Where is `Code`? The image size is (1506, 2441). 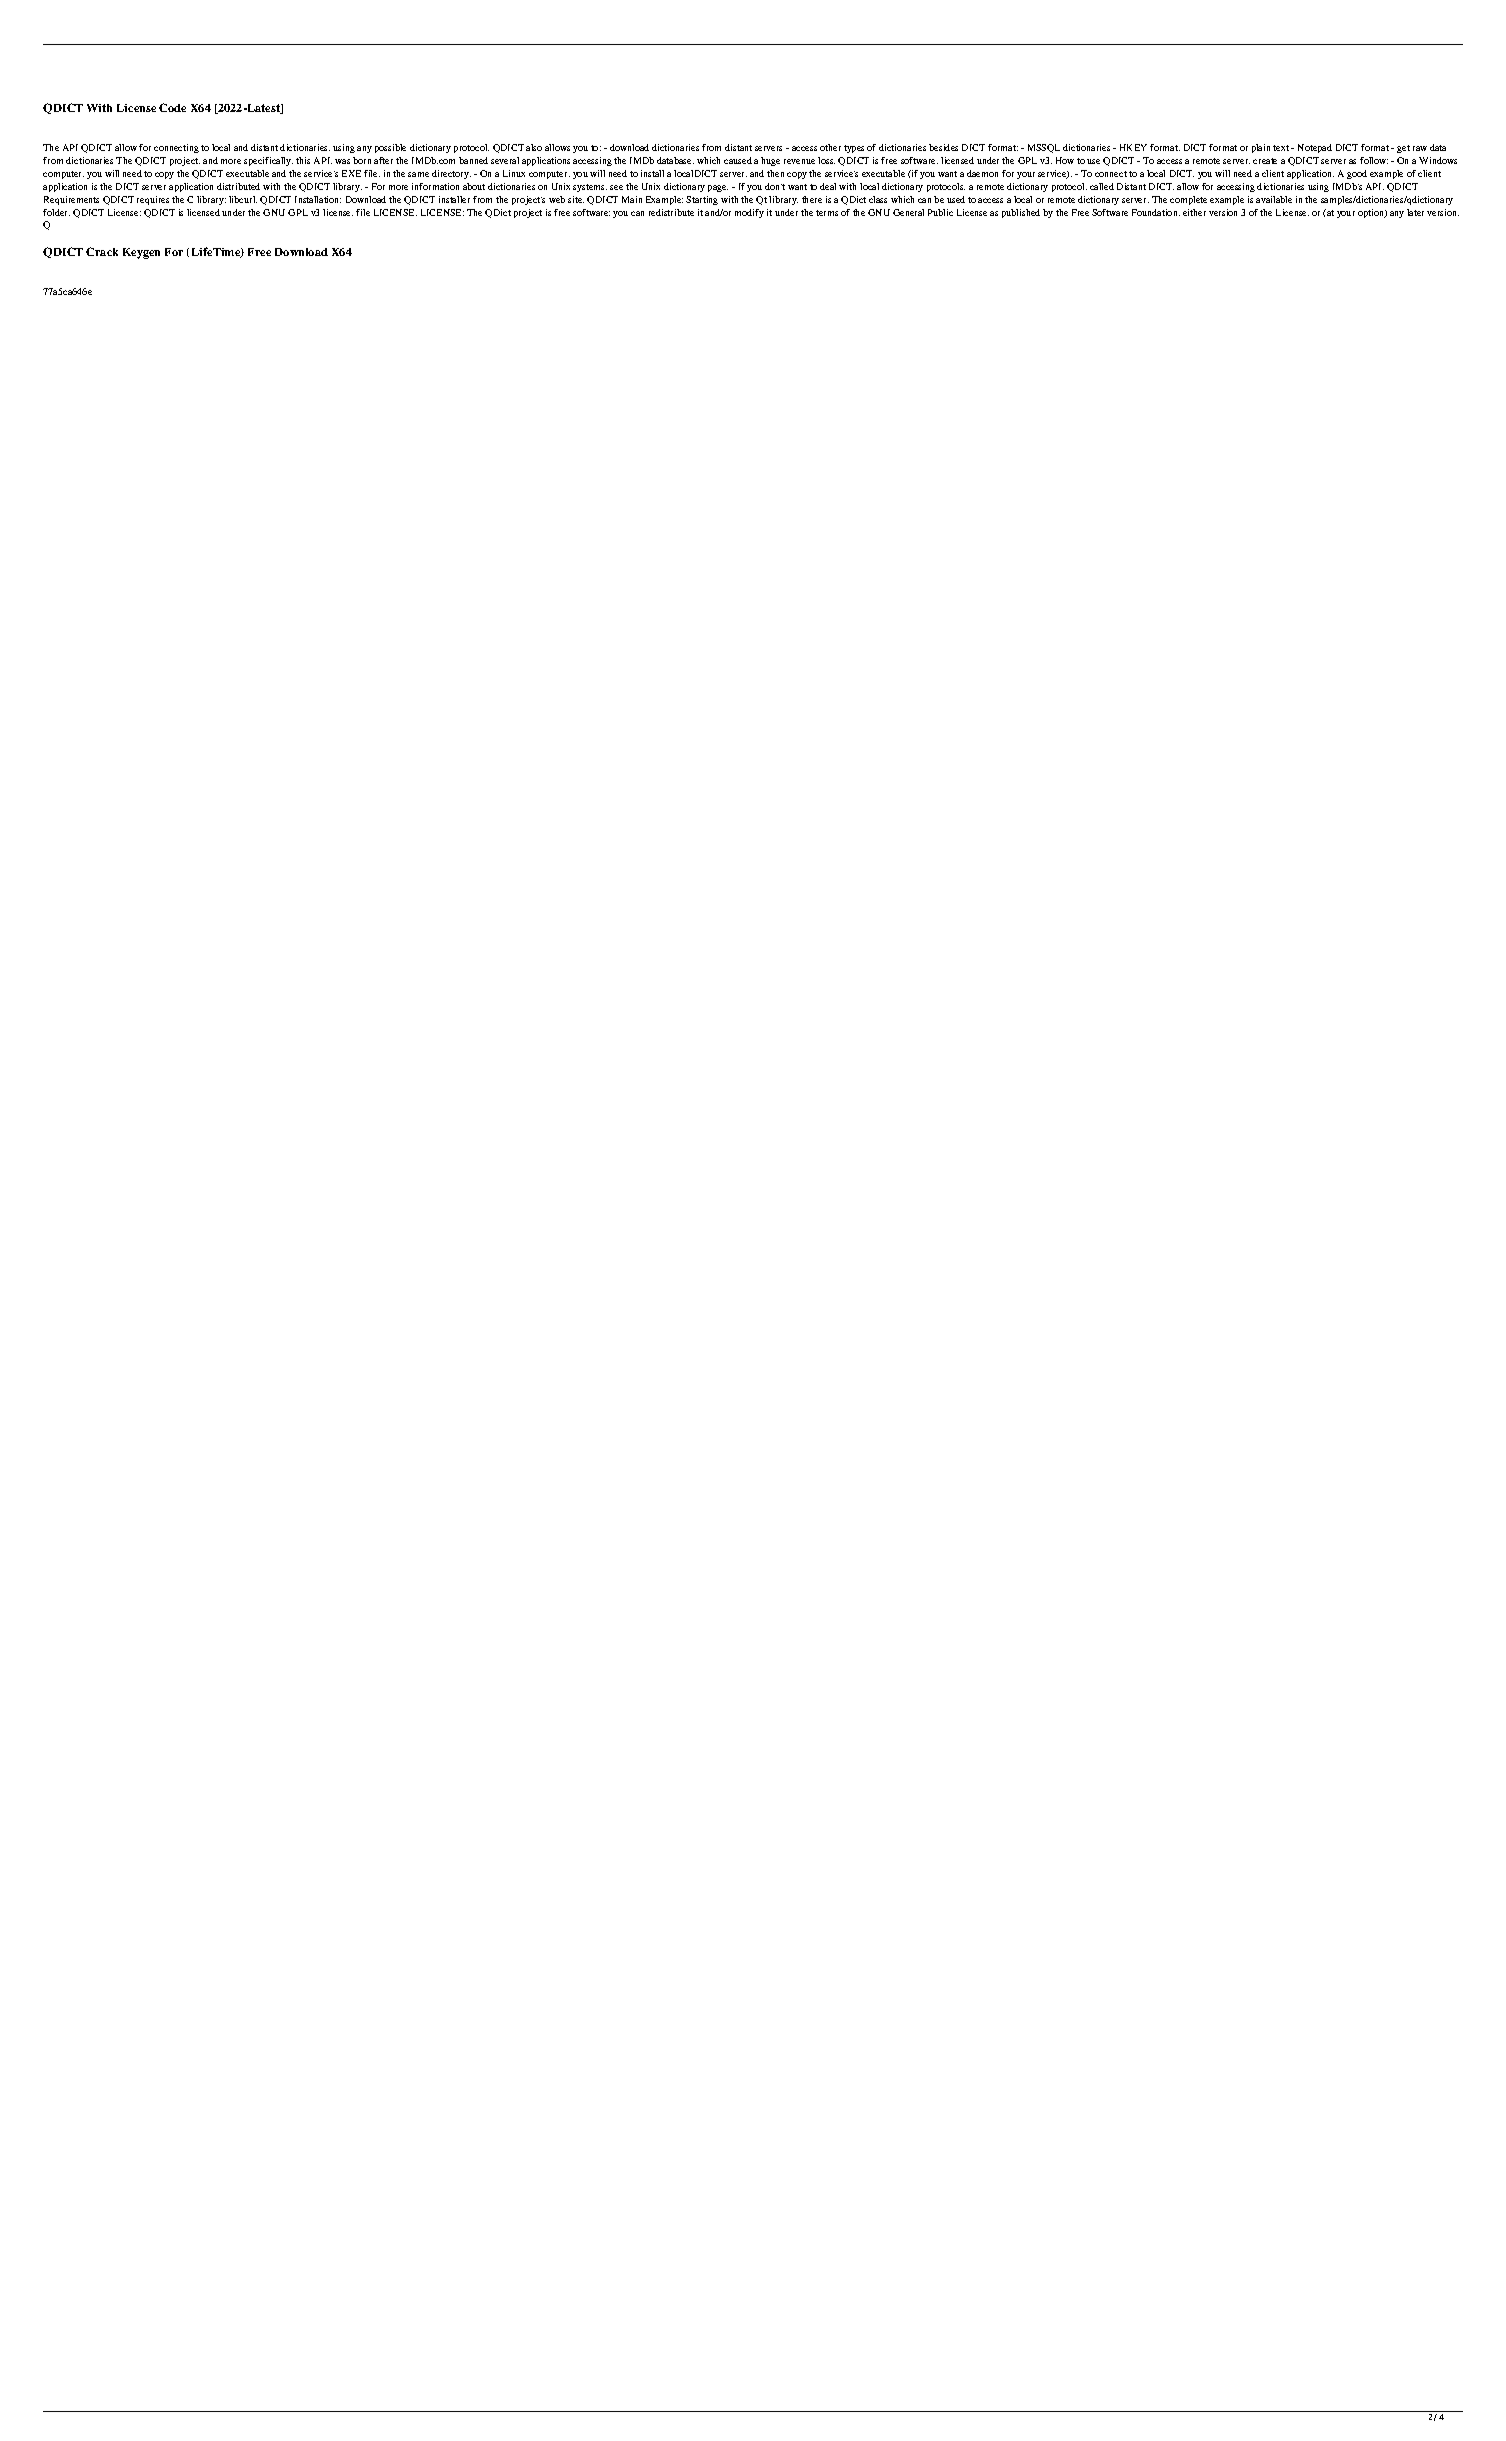
Code is located at coordinates (172, 107).
